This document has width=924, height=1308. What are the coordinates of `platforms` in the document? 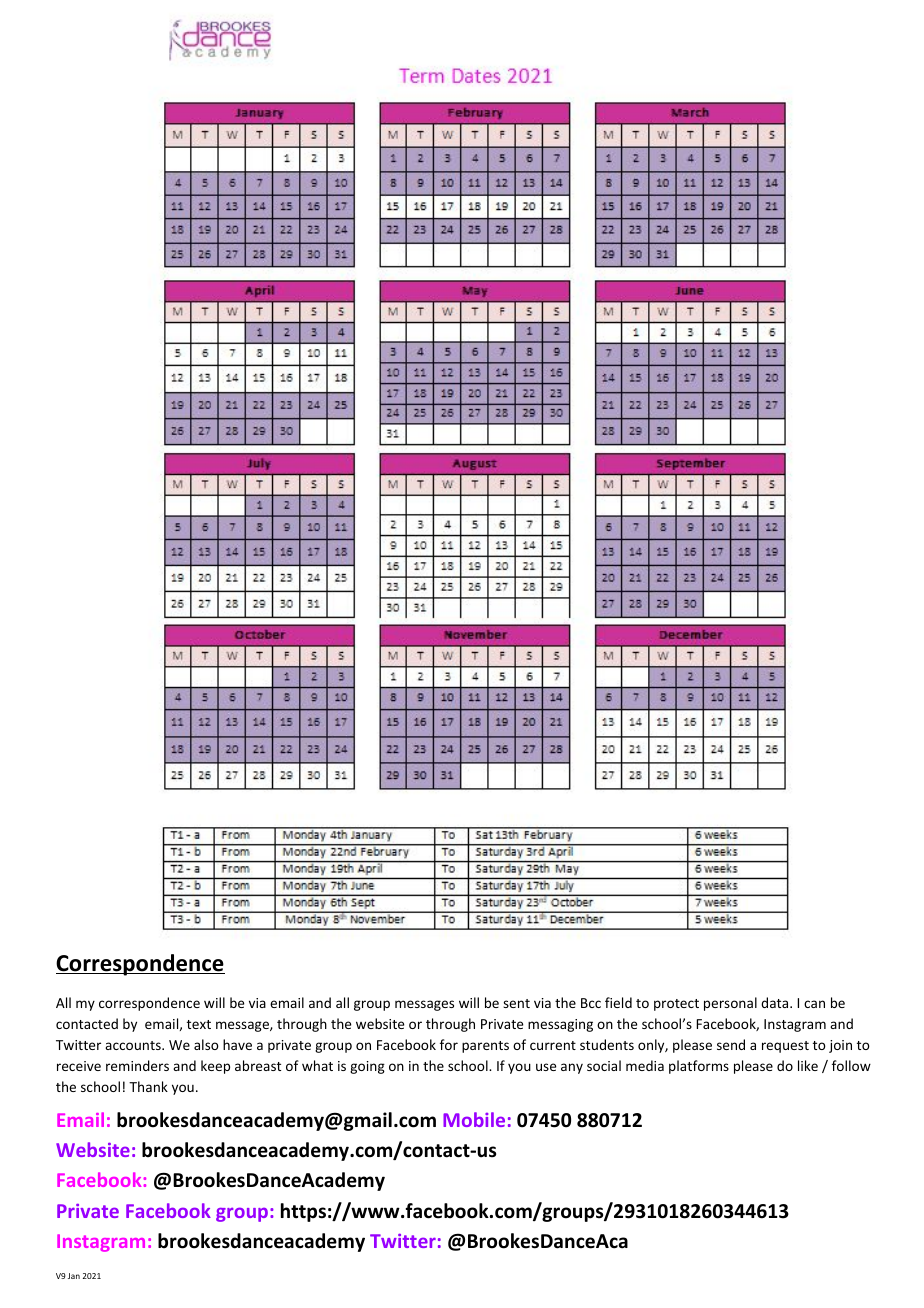 It's located at (699, 1067).
